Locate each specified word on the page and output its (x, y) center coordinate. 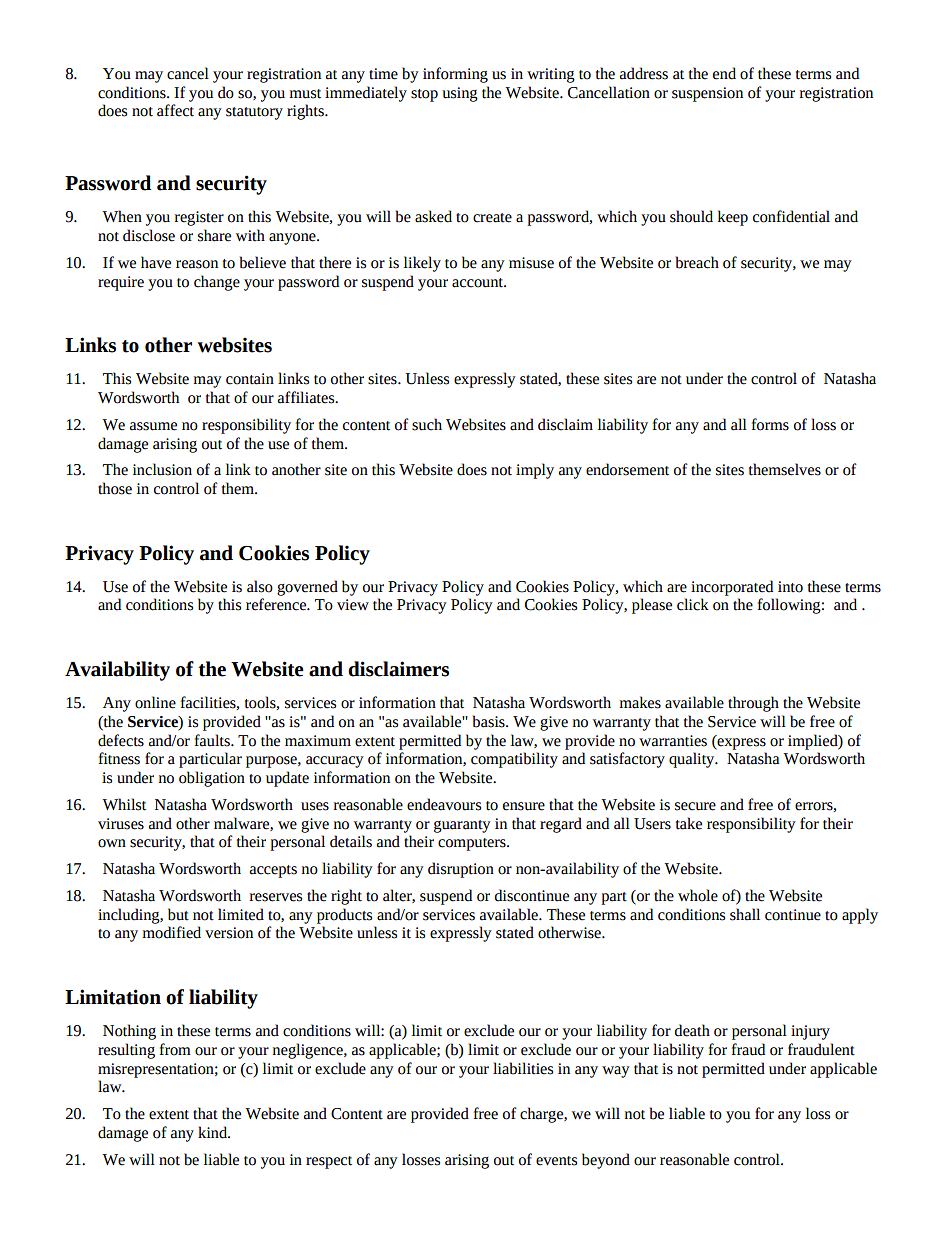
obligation (212, 779)
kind (214, 1132)
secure (695, 806)
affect (175, 110)
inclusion (162, 469)
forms (770, 424)
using (460, 94)
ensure (524, 806)
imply (535, 471)
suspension (707, 94)
